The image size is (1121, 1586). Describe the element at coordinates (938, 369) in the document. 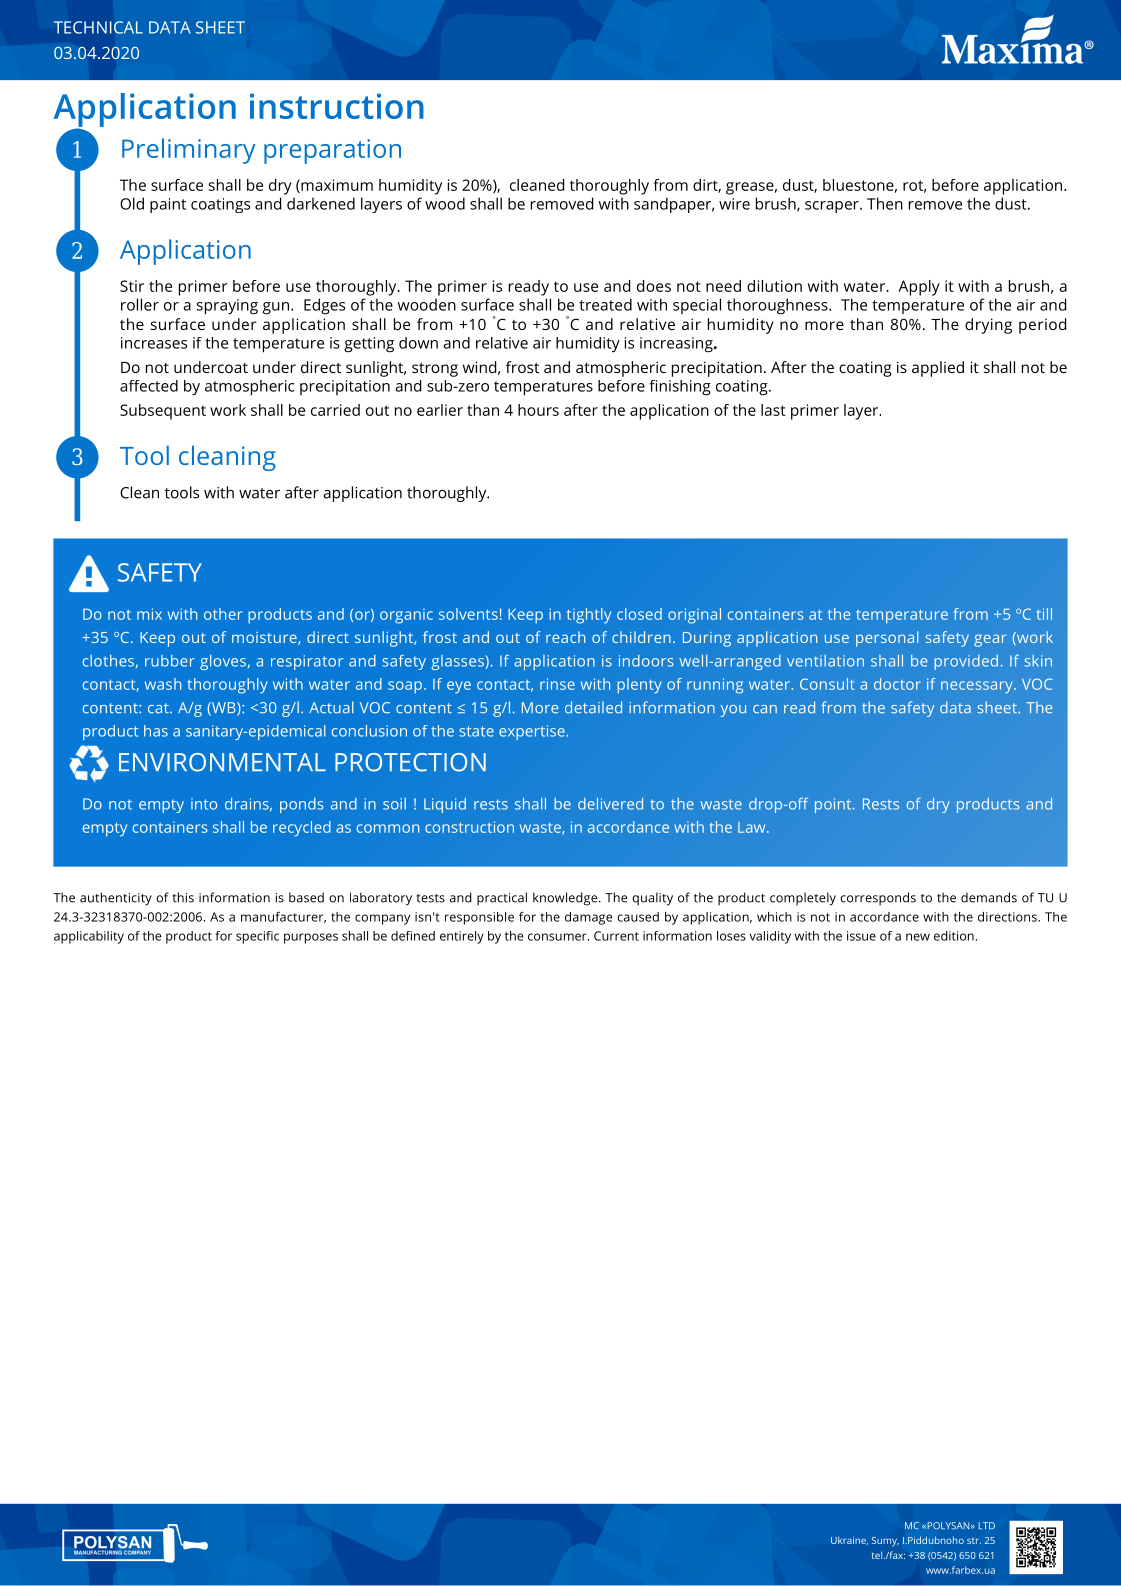

I see `applied` at that location.
